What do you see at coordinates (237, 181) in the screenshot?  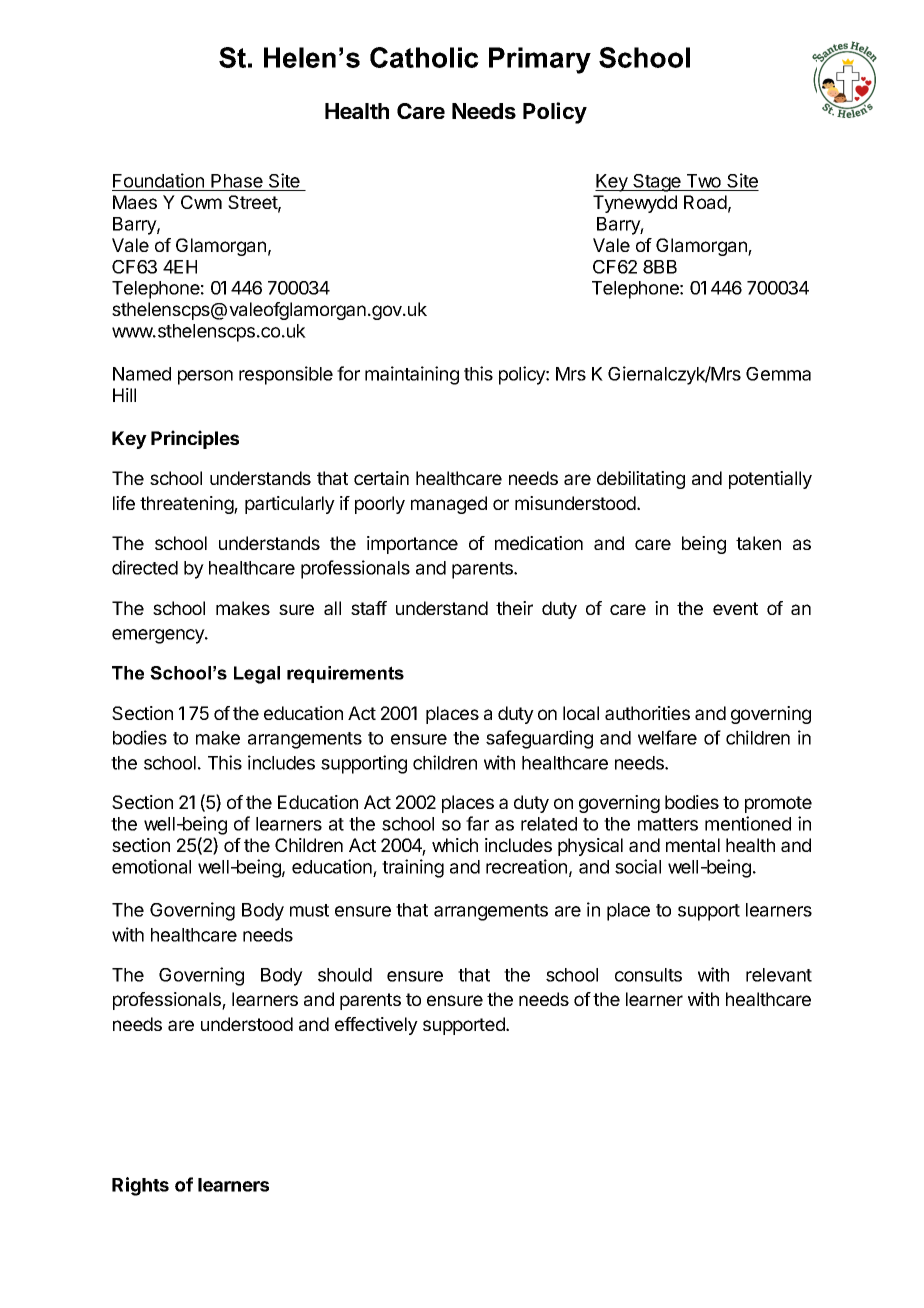 I see `Phase` at bounding box center [237, 181].
